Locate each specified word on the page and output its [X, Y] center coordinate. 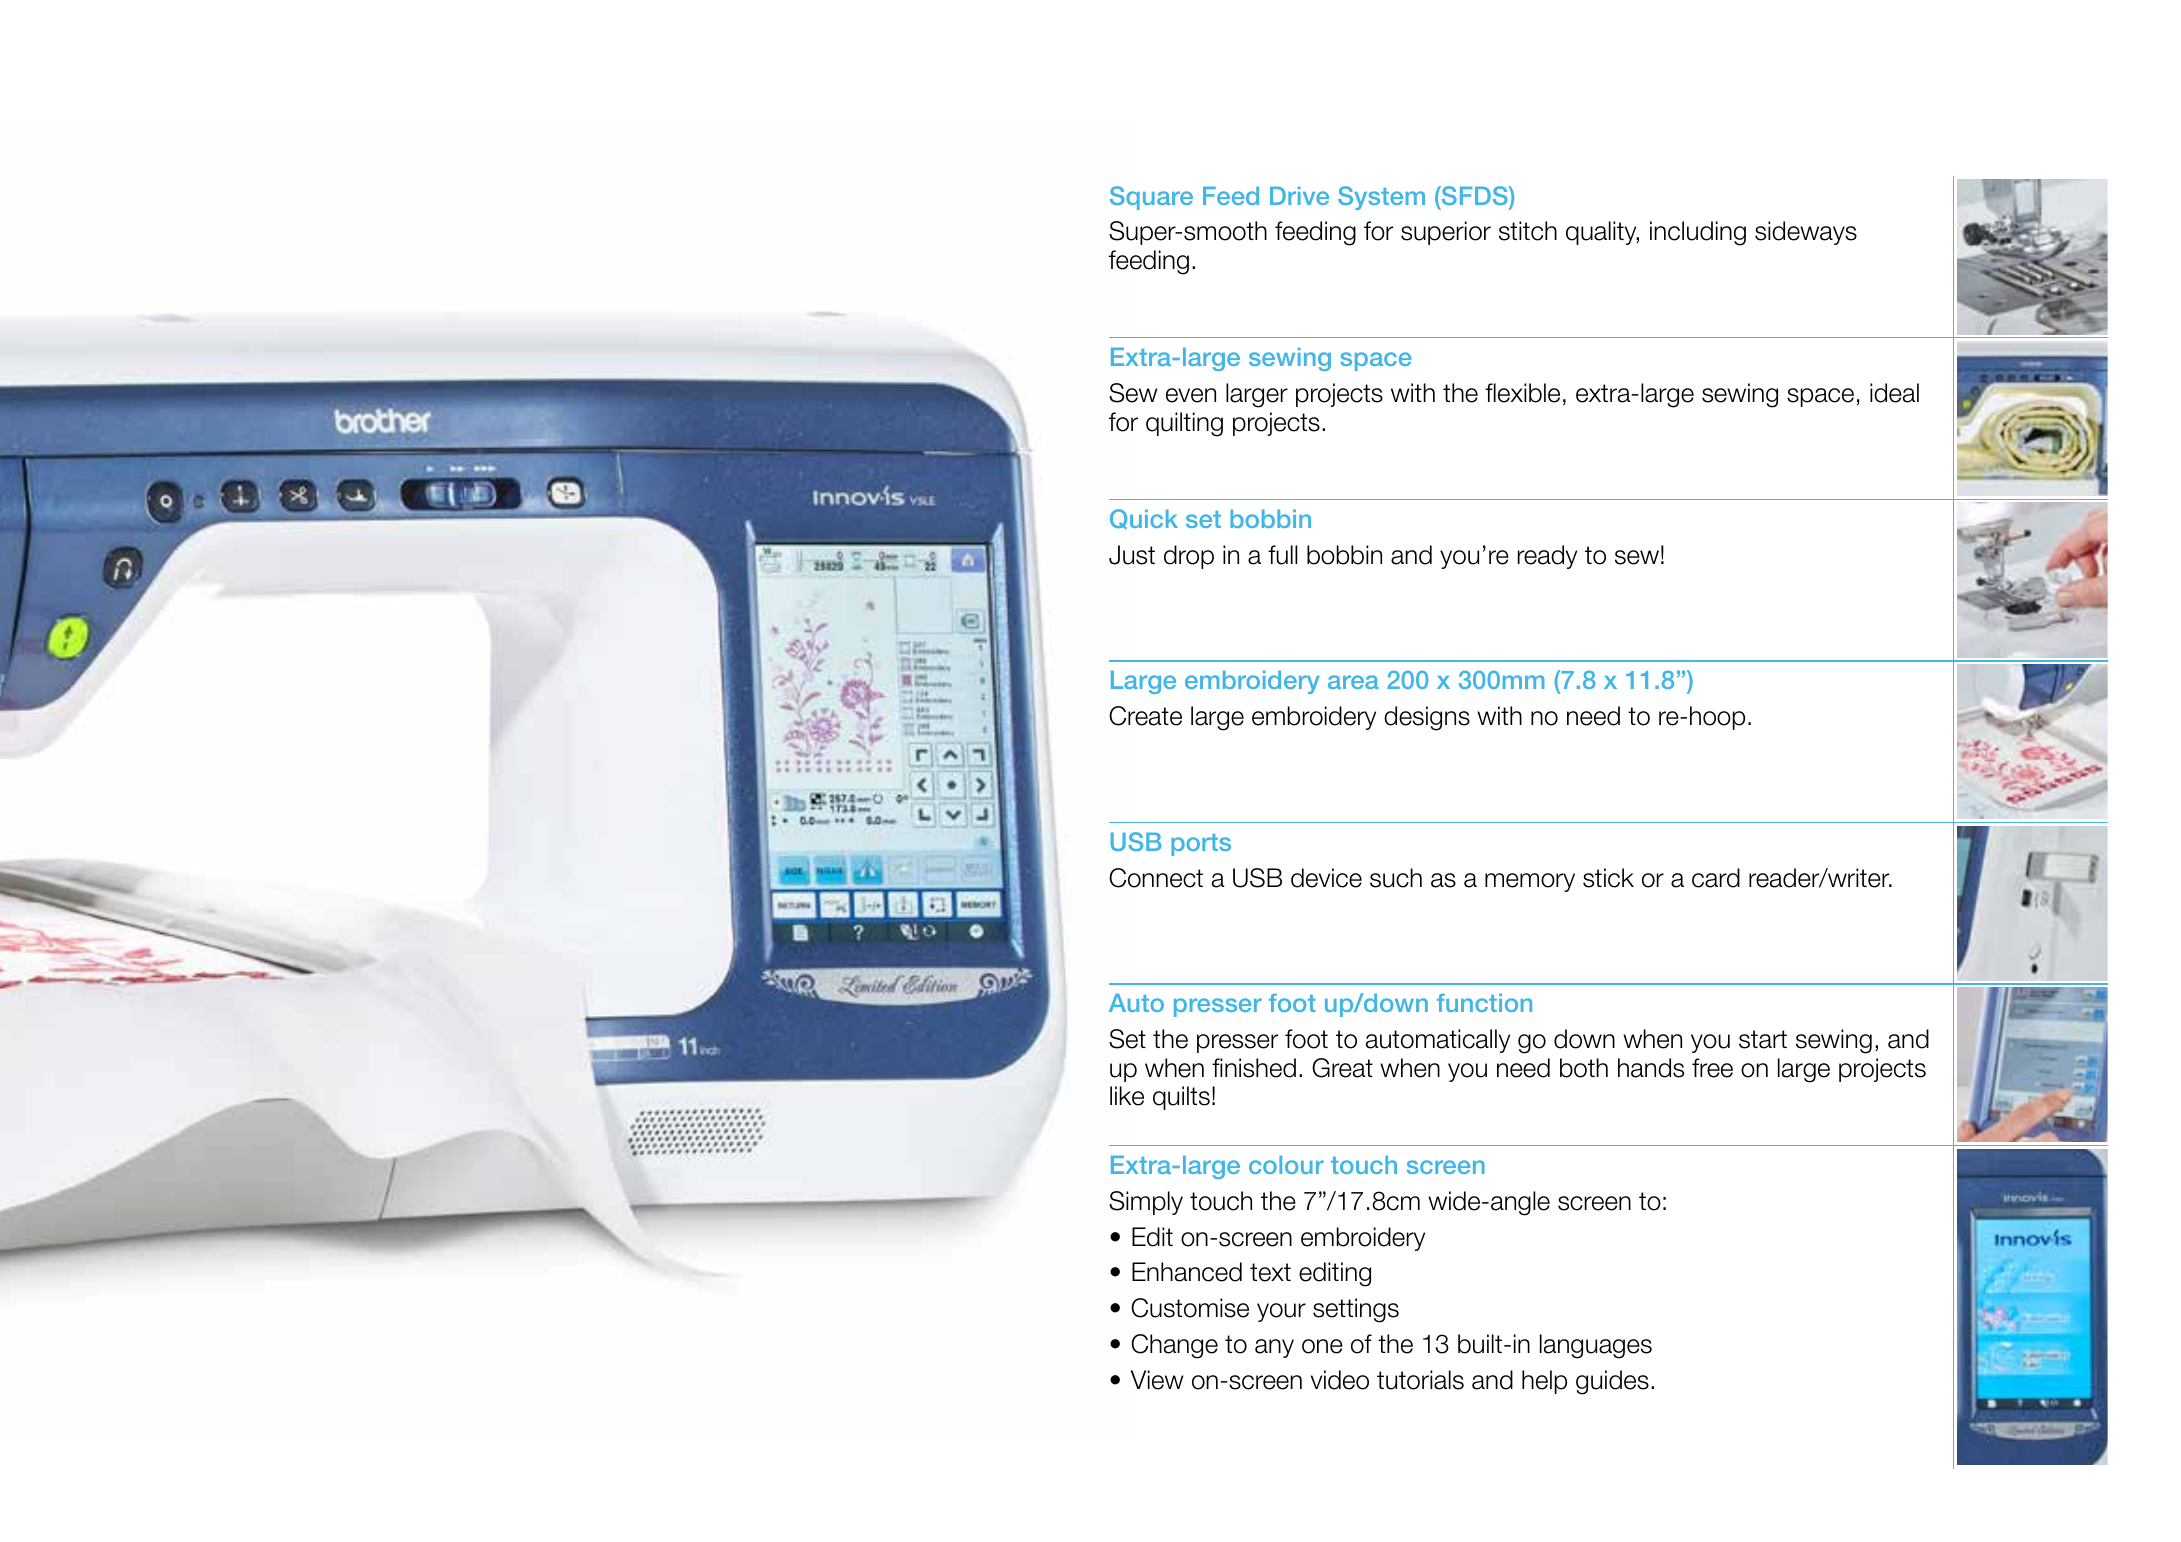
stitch [1528, 231]
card [1716, 878]
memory [1530, 882]
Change [1174, 1346]
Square [1151, 198]
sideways [1806, 233]
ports [1201, 845]
